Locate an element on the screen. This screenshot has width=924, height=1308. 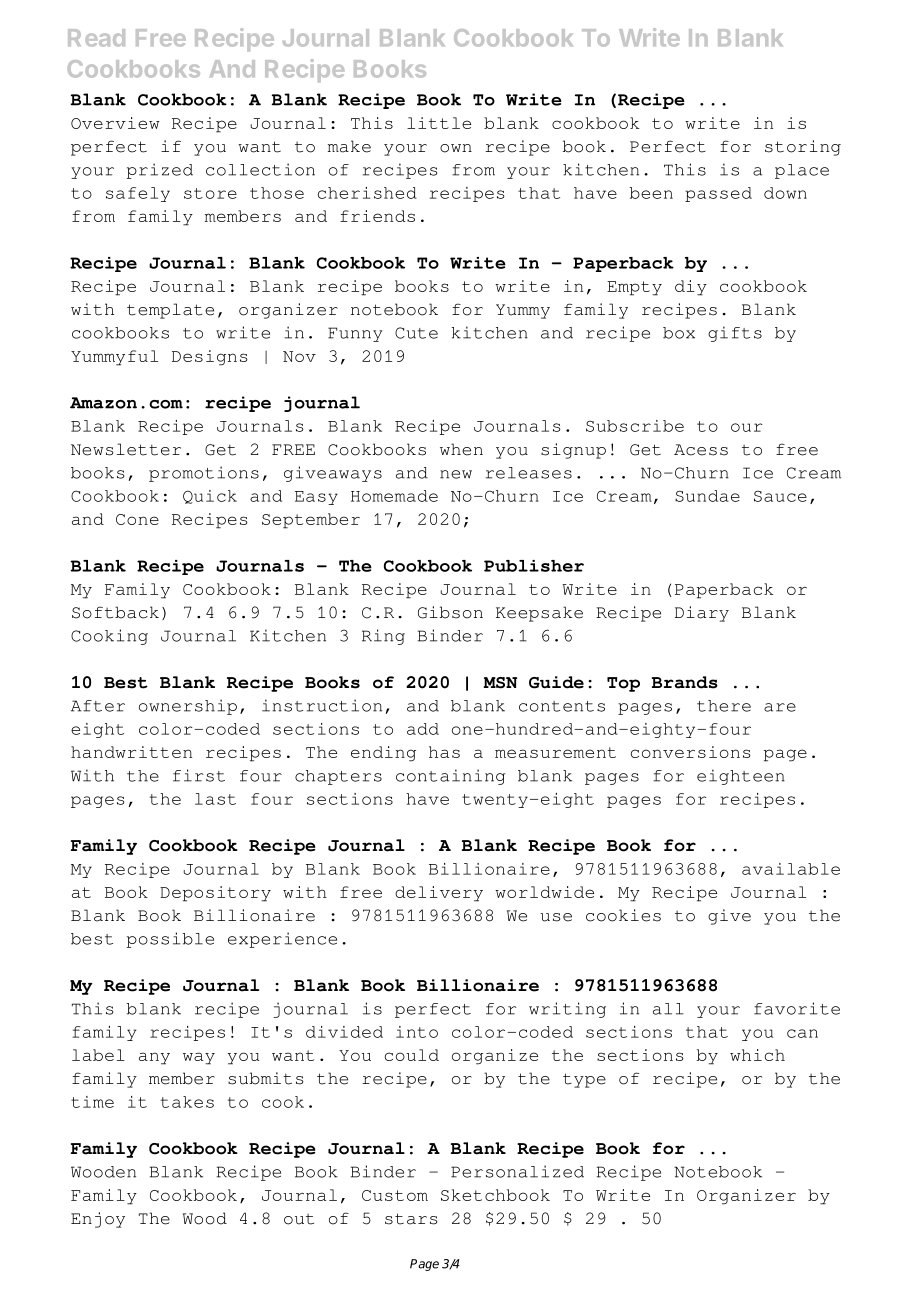
Acess is located at coordinates (701, 450).
